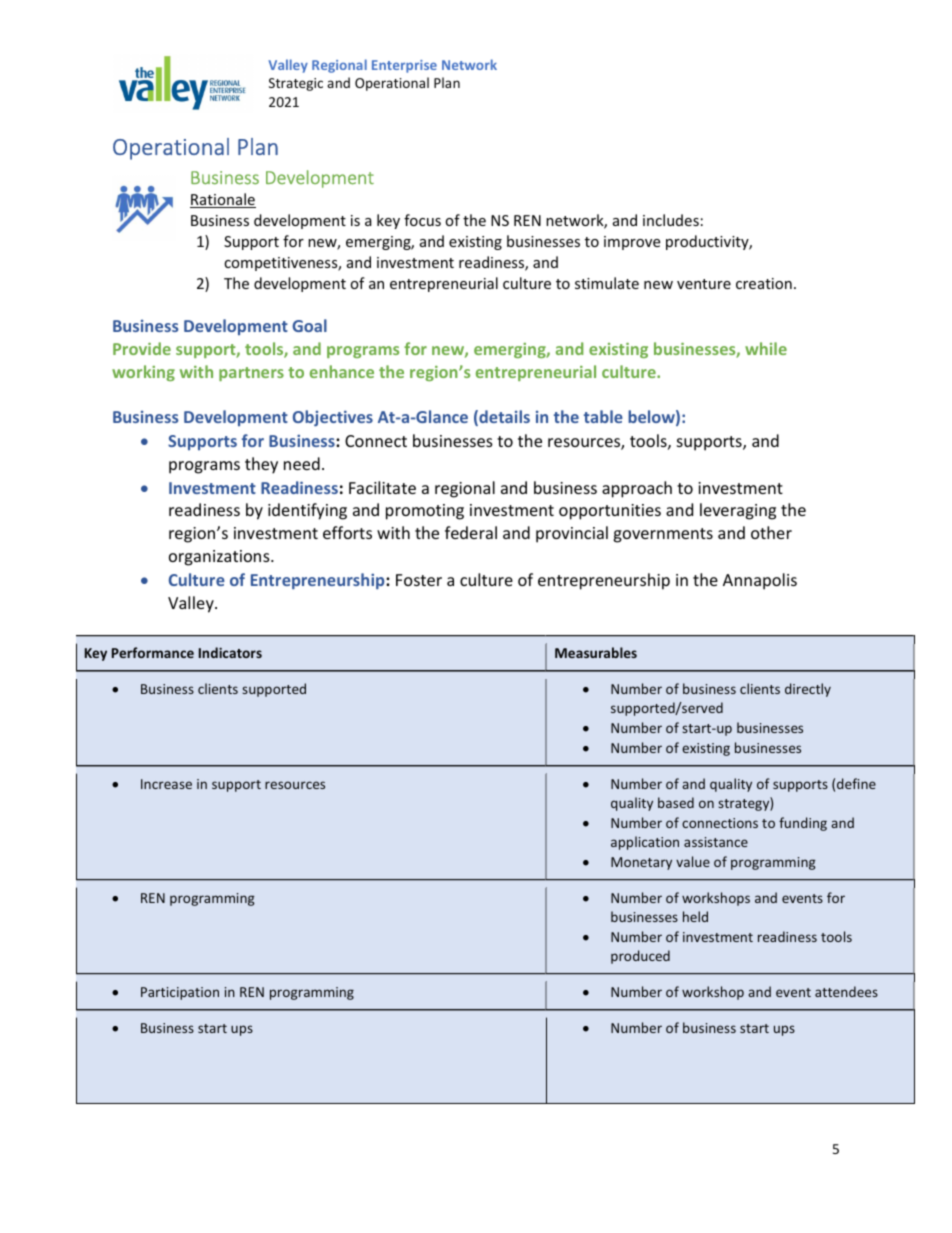  What do you see at coordinates (671, 220) in the screenshot?
I see `includes` at bounding box center [671, 220].
